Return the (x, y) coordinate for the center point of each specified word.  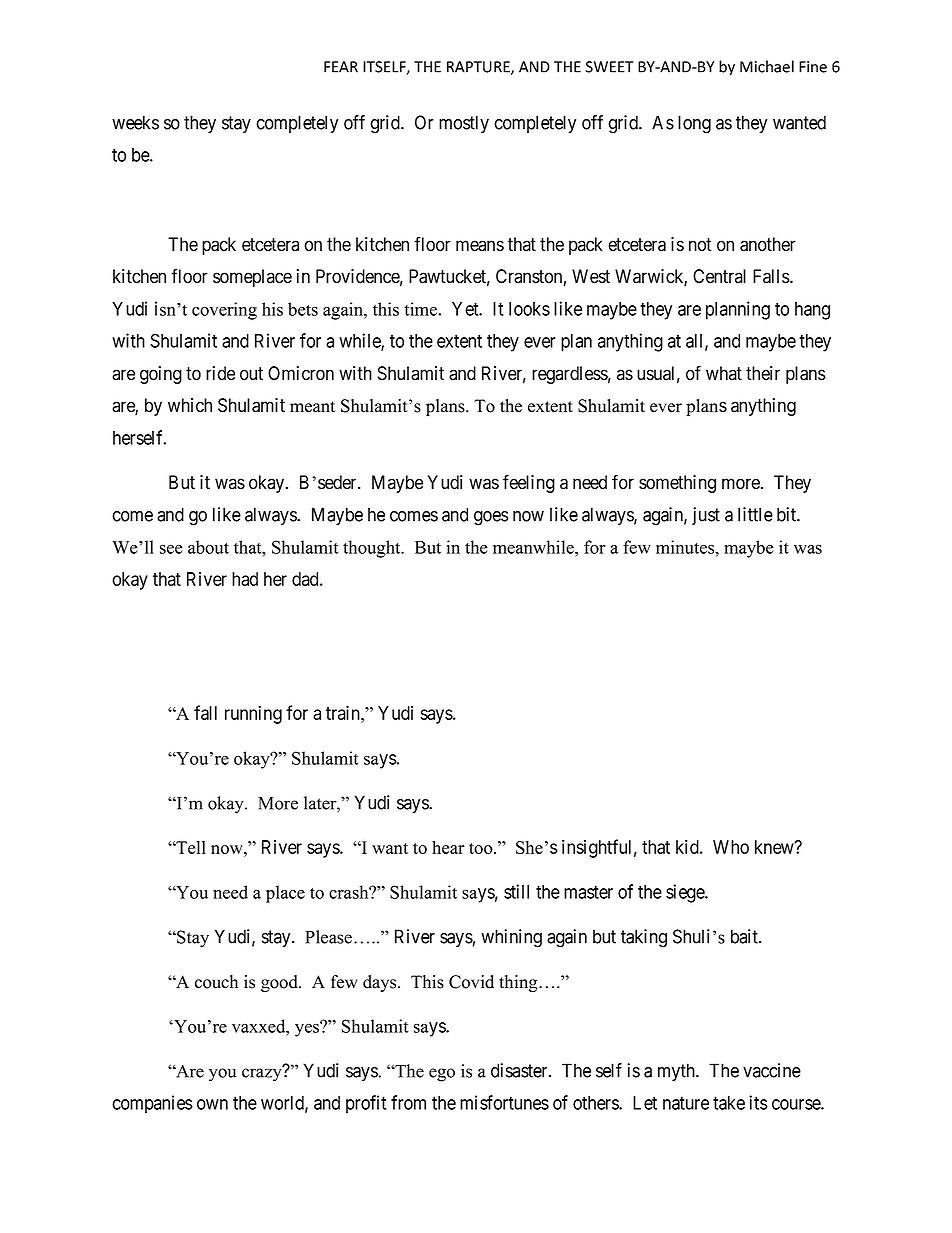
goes (491, 518)
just (706, 516)
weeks (135, 122)
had (245, 579)
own (212, 1104)
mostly (464, 124)
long (694, 124)
